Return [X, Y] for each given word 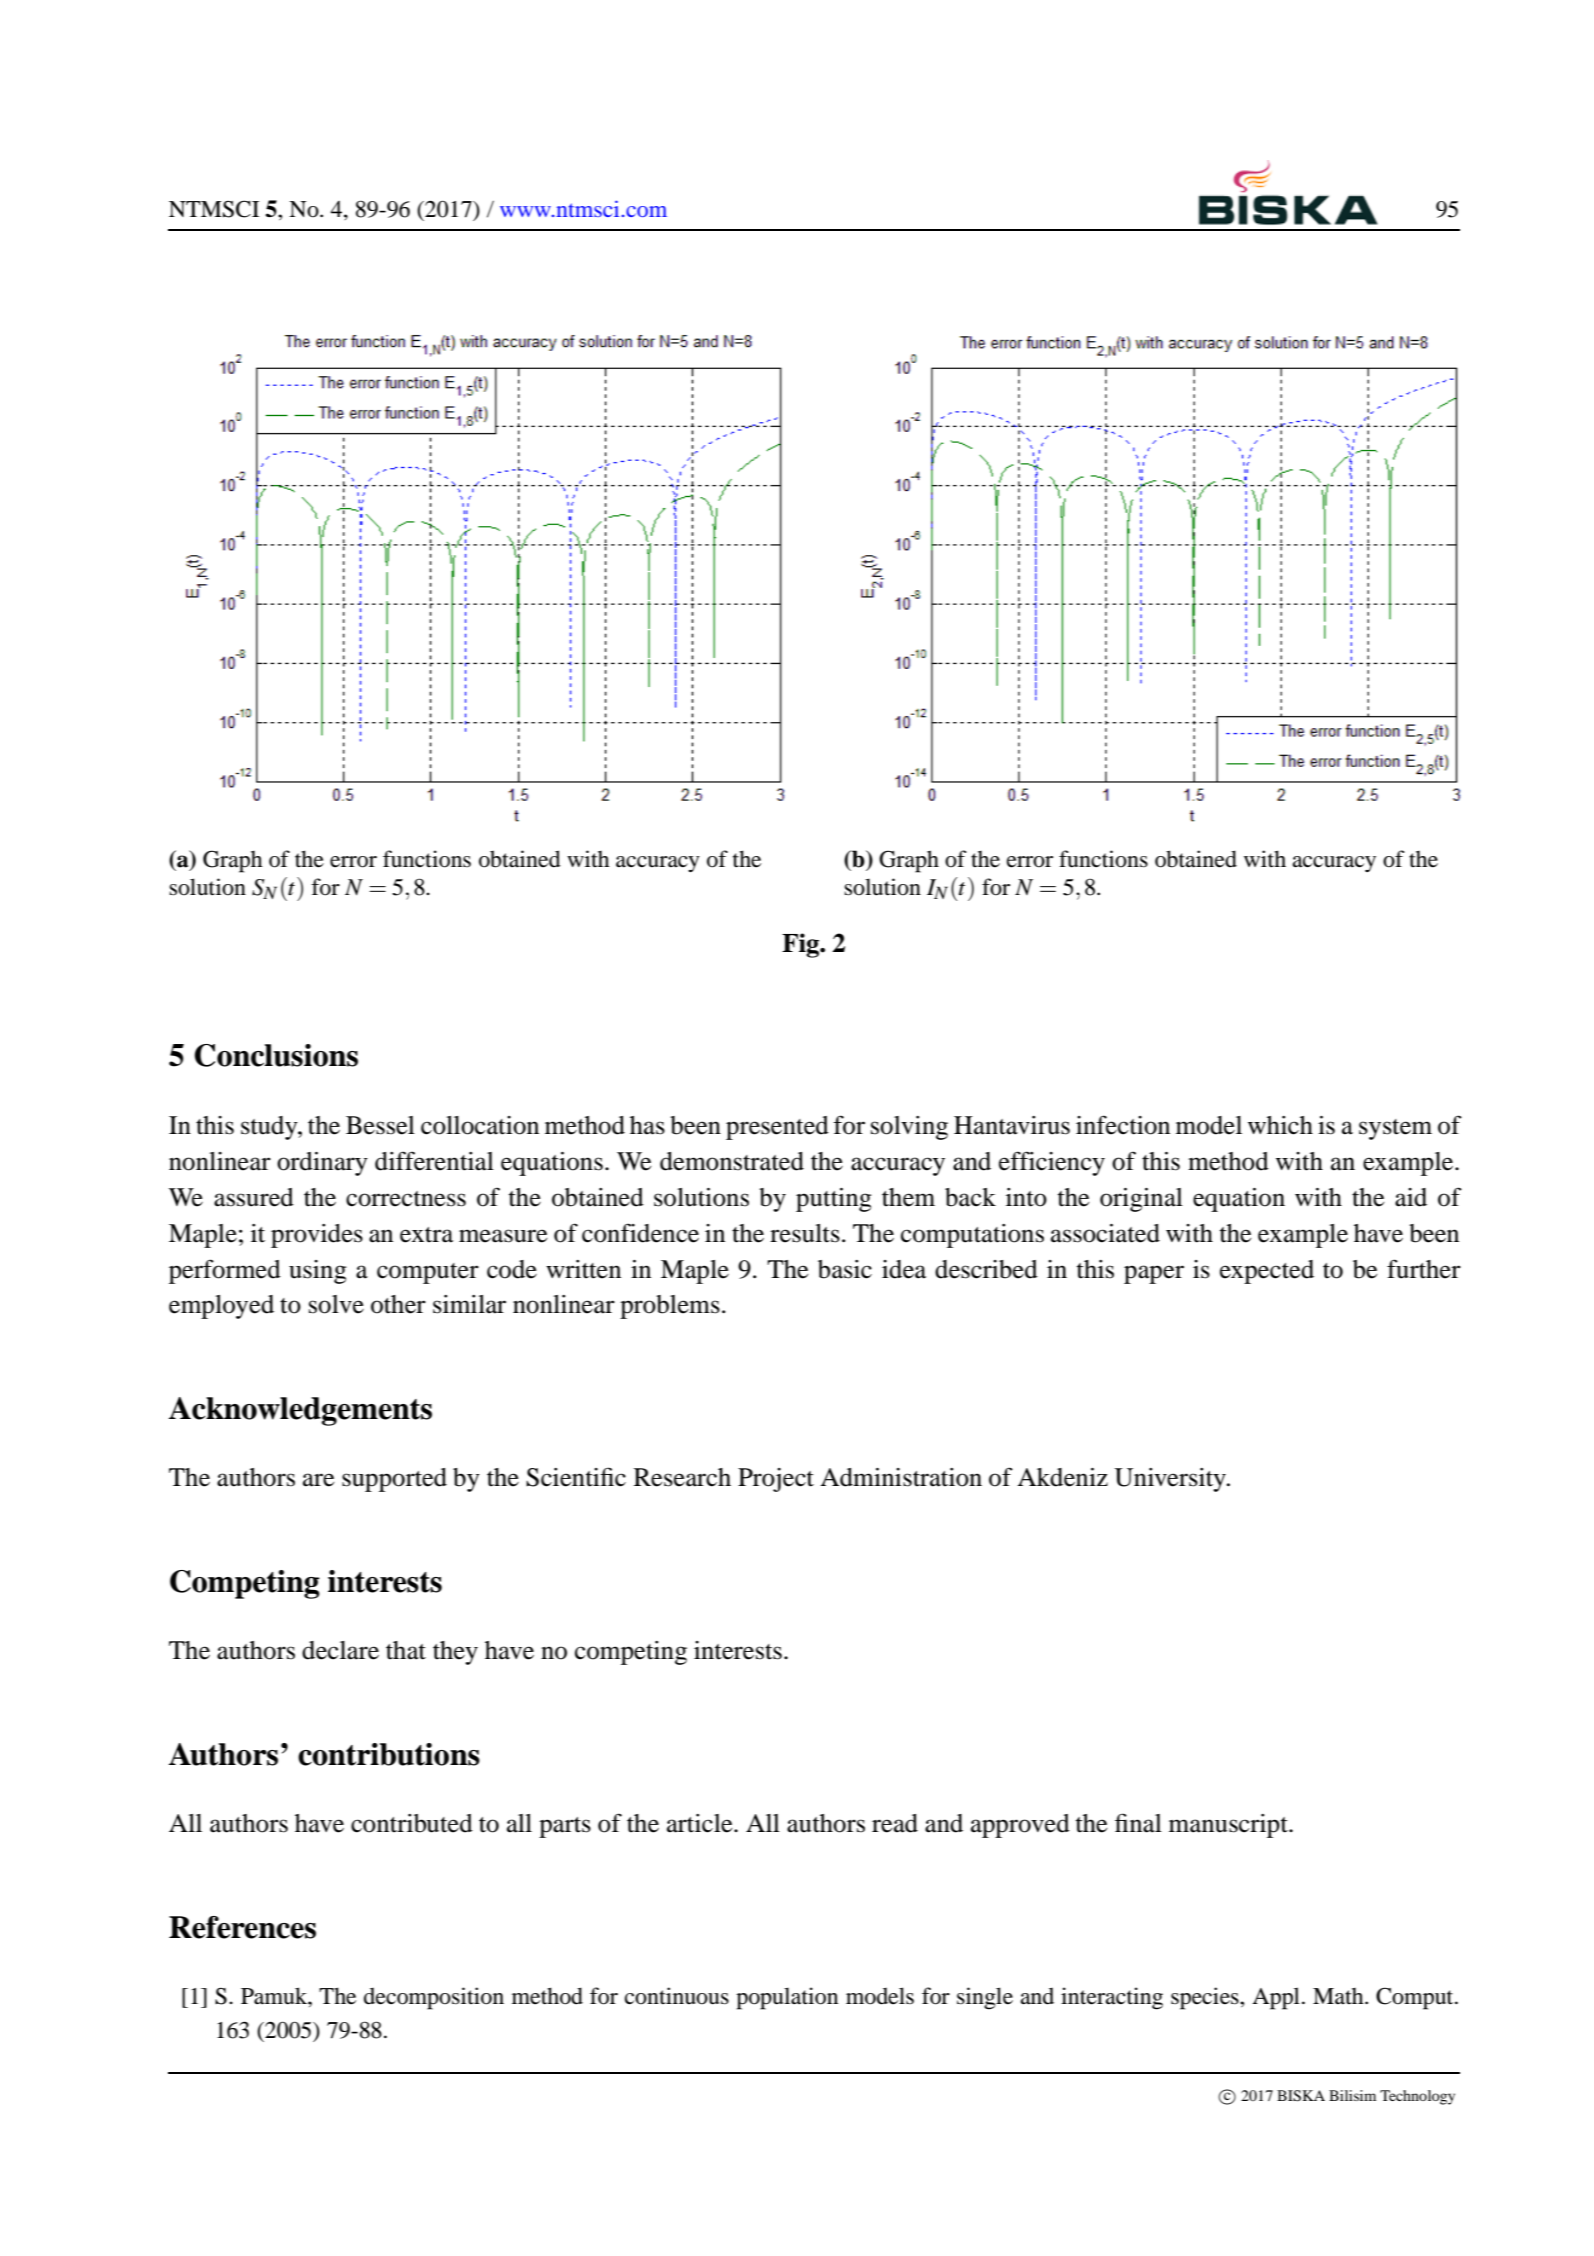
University [1171, 1480]
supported [394, 1480]
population [787, 1998]
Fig [802, 945]
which [1280, 1125]
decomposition [434, 1998]
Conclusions [276, 1055]
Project [776, 1480]
